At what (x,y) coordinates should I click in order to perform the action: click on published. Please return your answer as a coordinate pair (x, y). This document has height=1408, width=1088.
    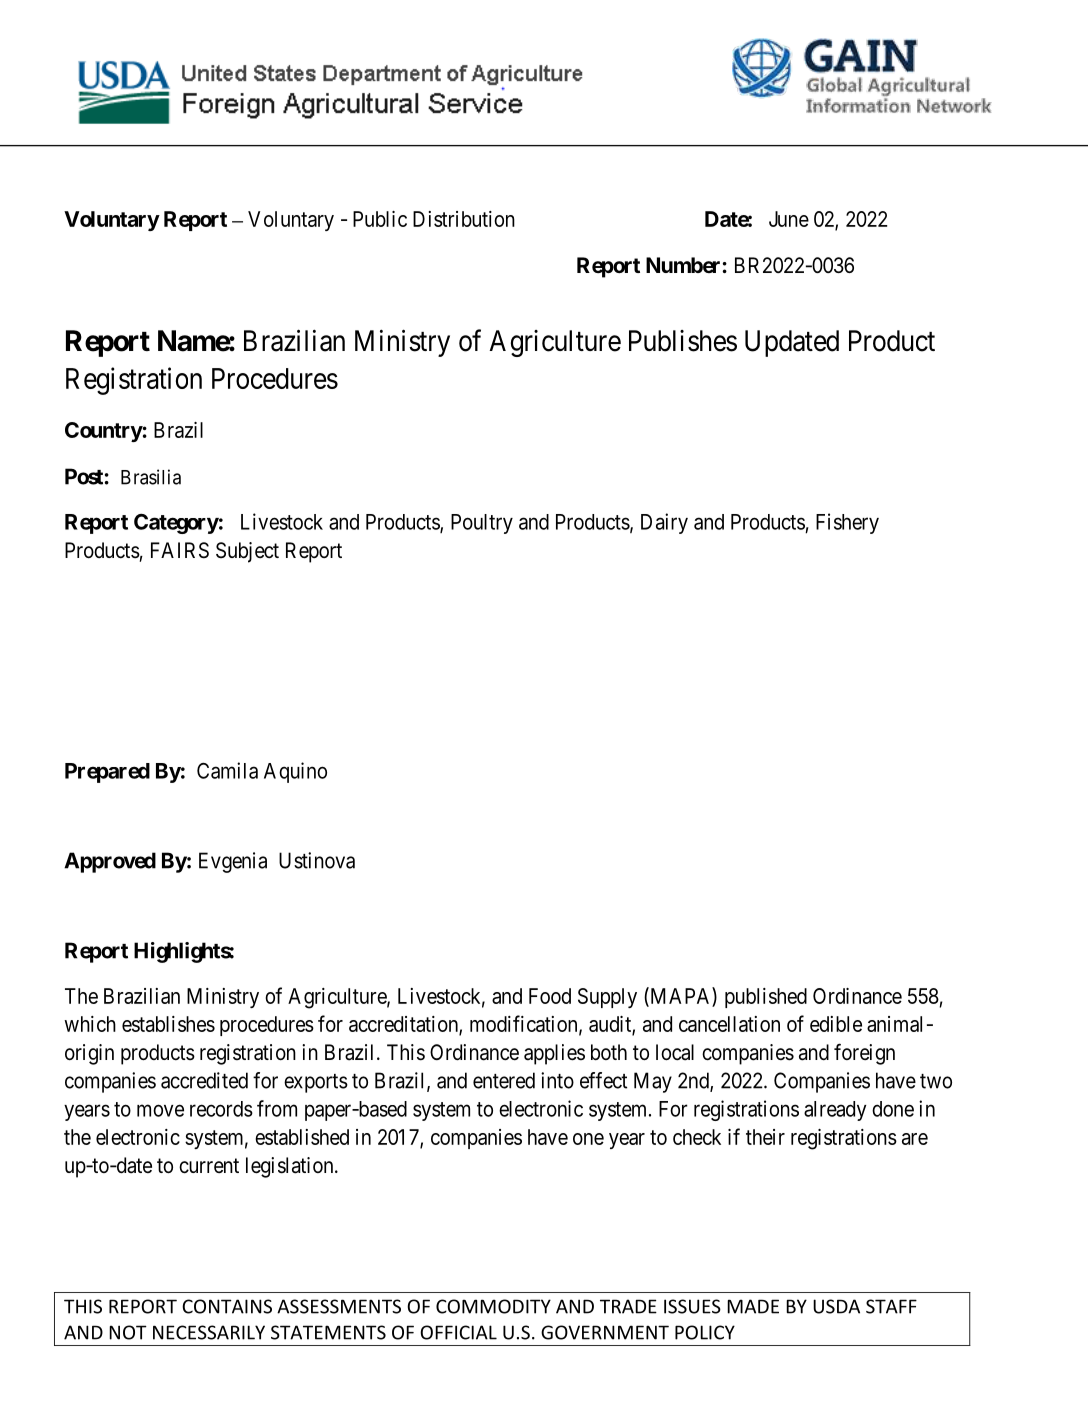
    Looking at the image, I should click on (766, 998).
